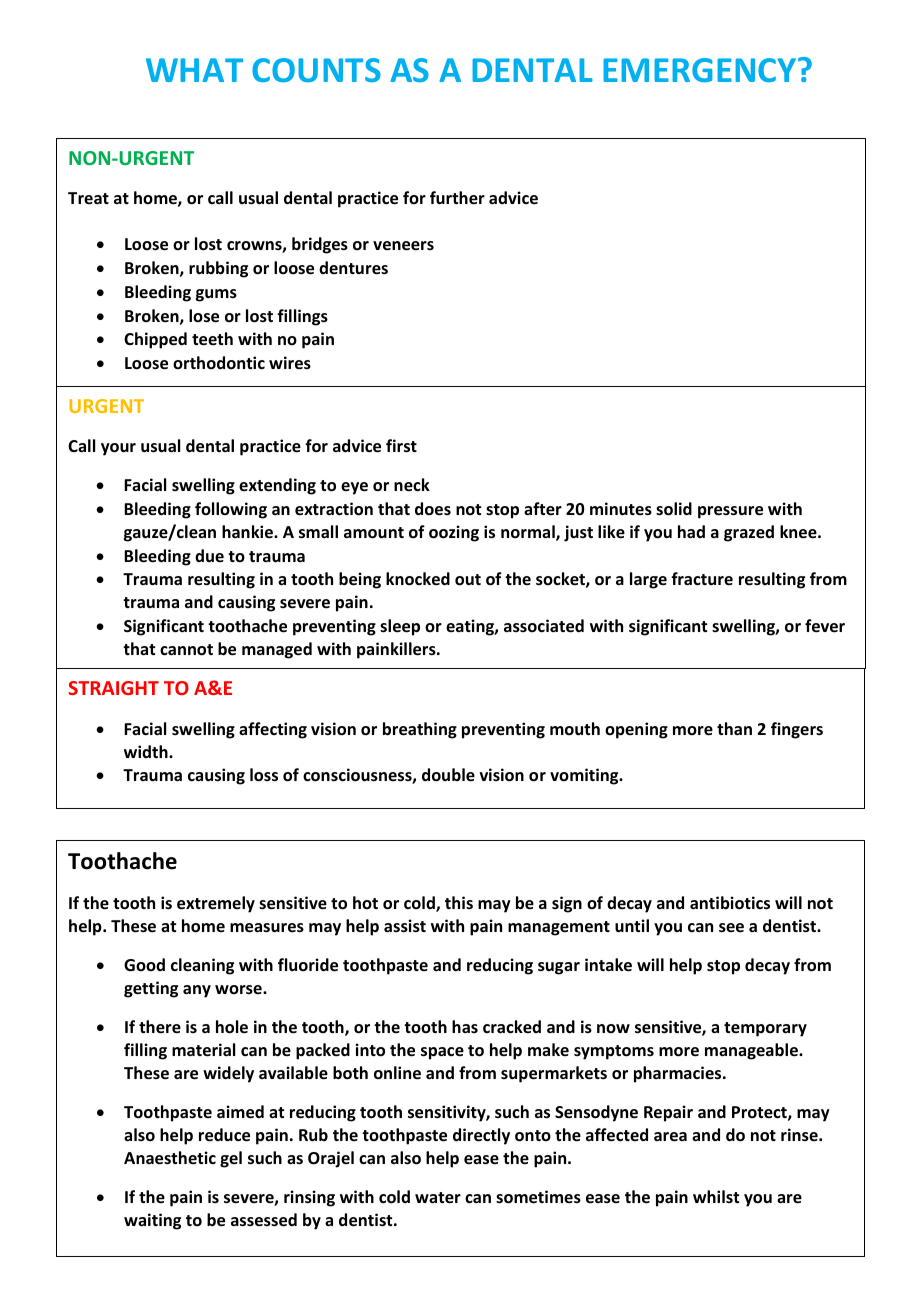  I want to click on EMERGENCY, so click(701, 70).
